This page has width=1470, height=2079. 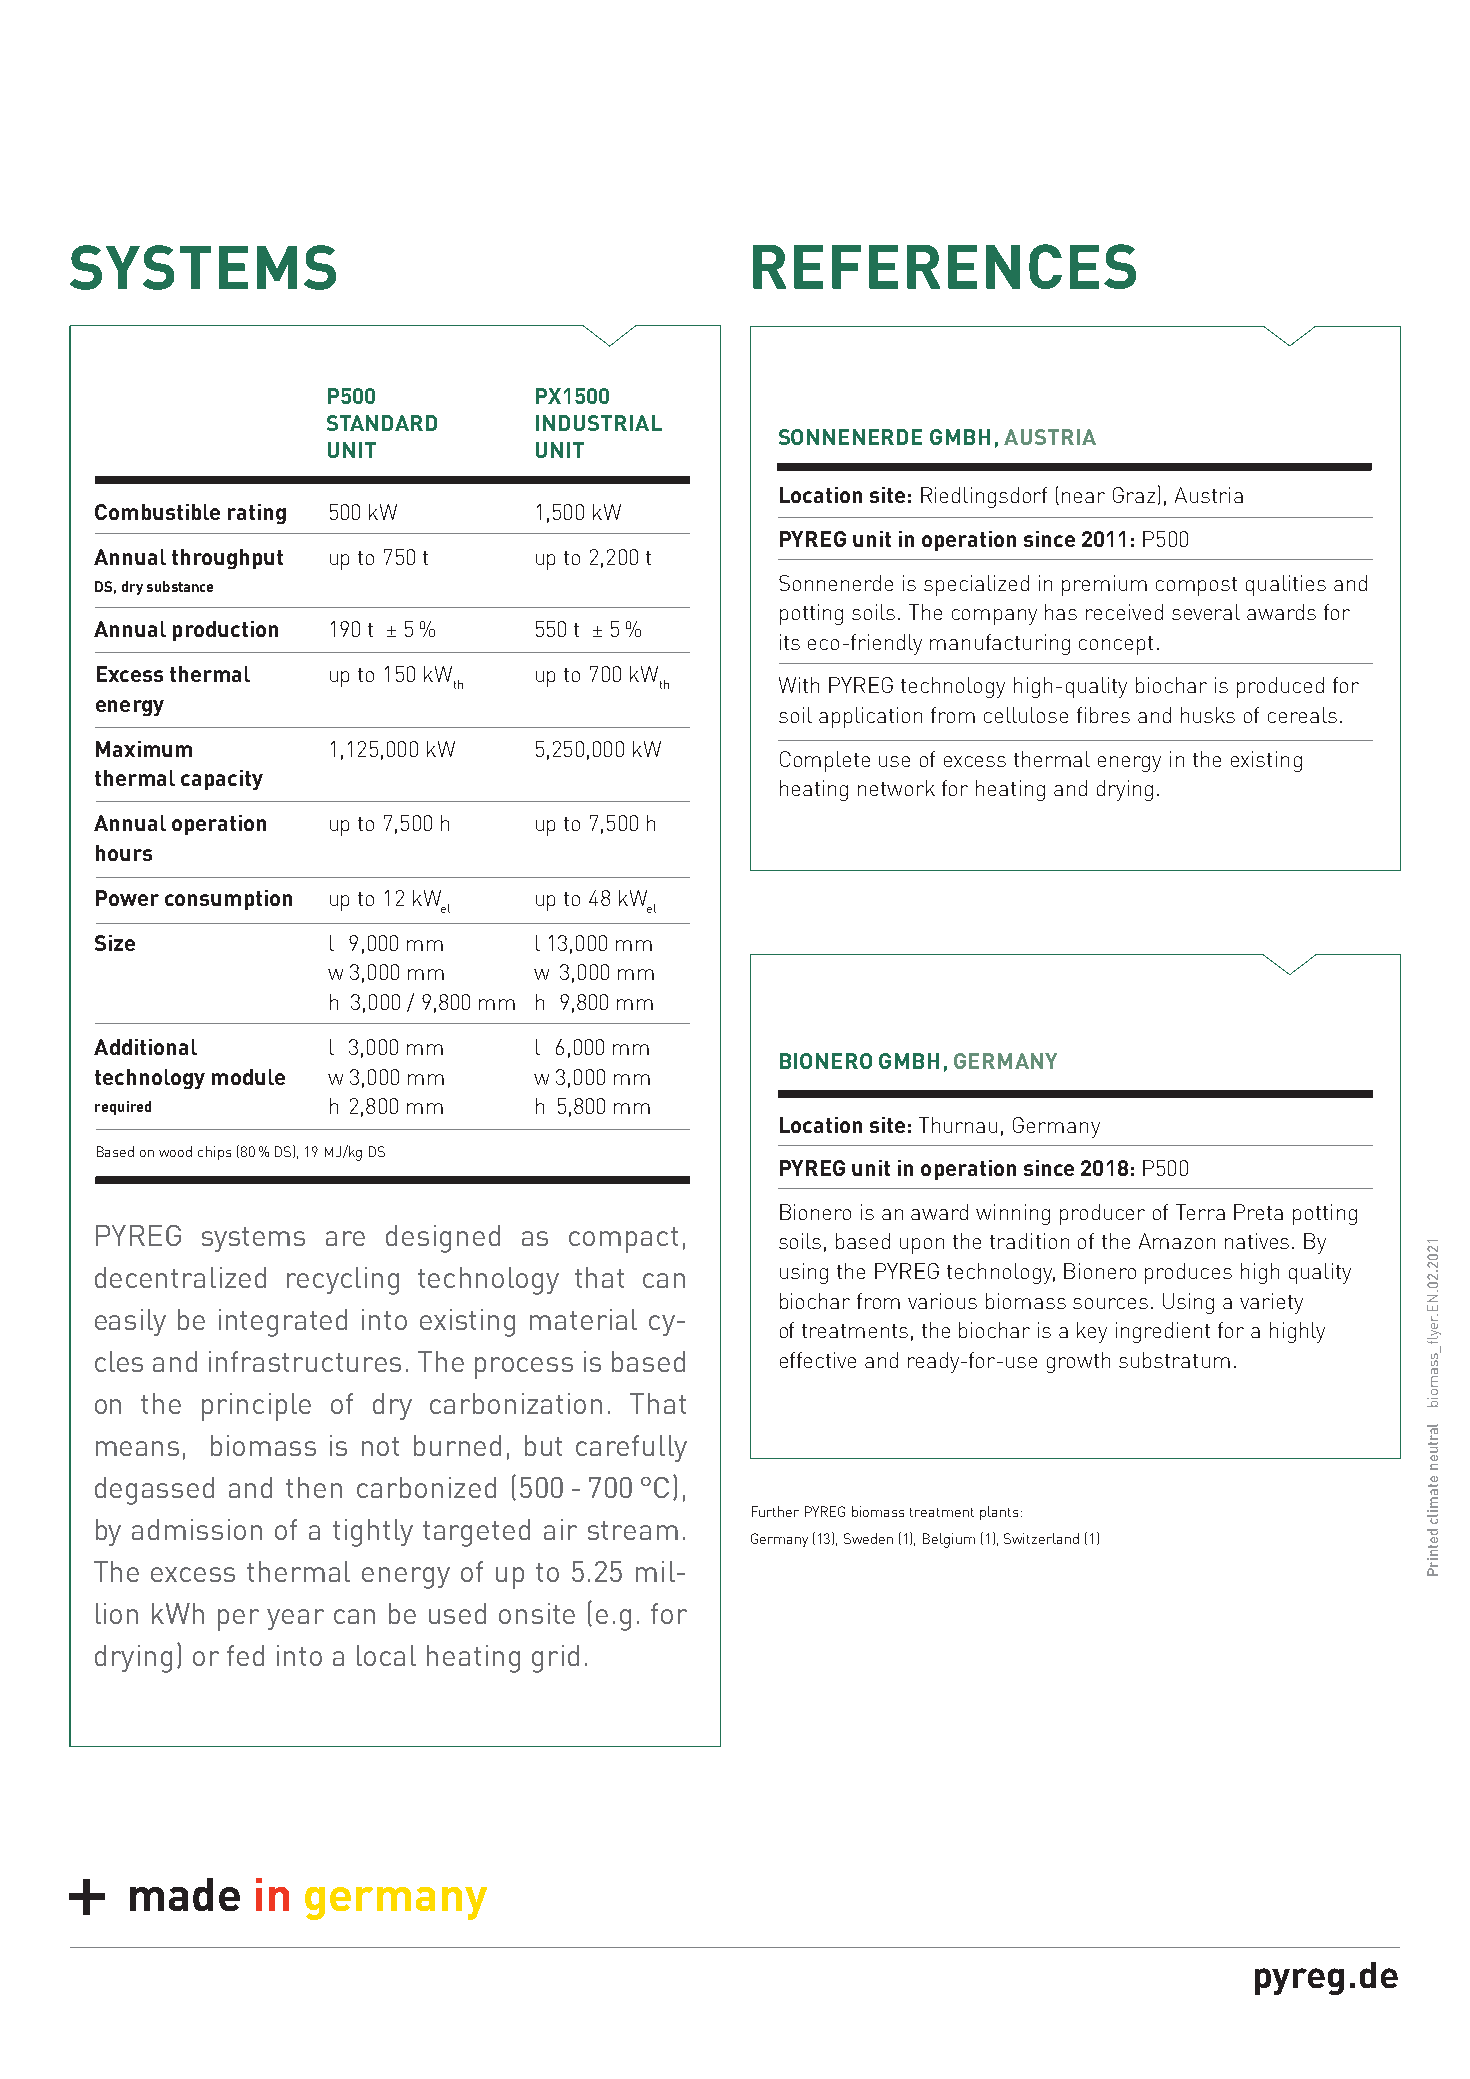 I want to click on INDUSTRIAL, so click(x=599, y=423).
